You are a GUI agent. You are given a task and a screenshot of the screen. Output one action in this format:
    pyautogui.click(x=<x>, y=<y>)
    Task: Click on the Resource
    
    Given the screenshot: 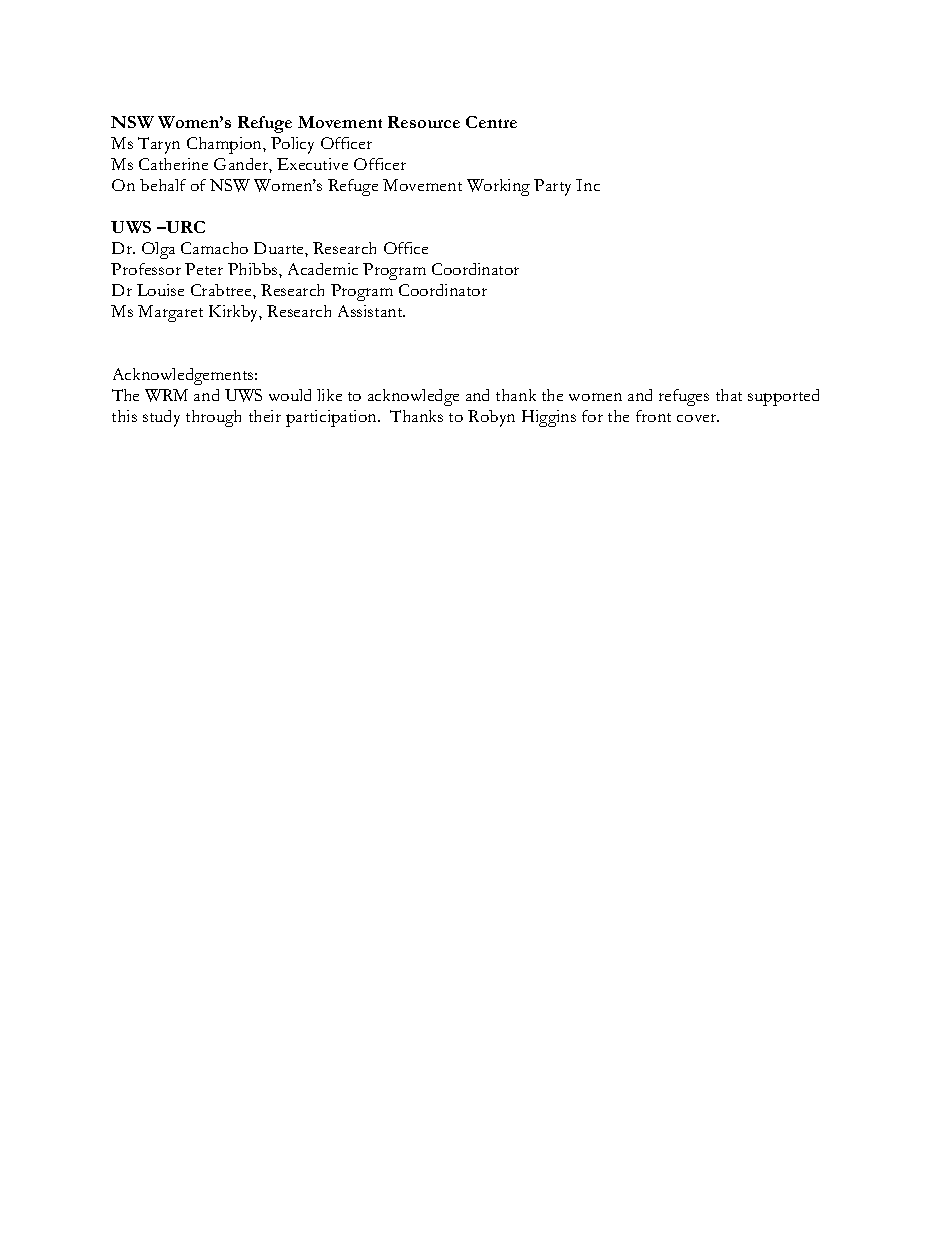 What is the action you would take?
    pyautogui.click(x=424, y=122)
